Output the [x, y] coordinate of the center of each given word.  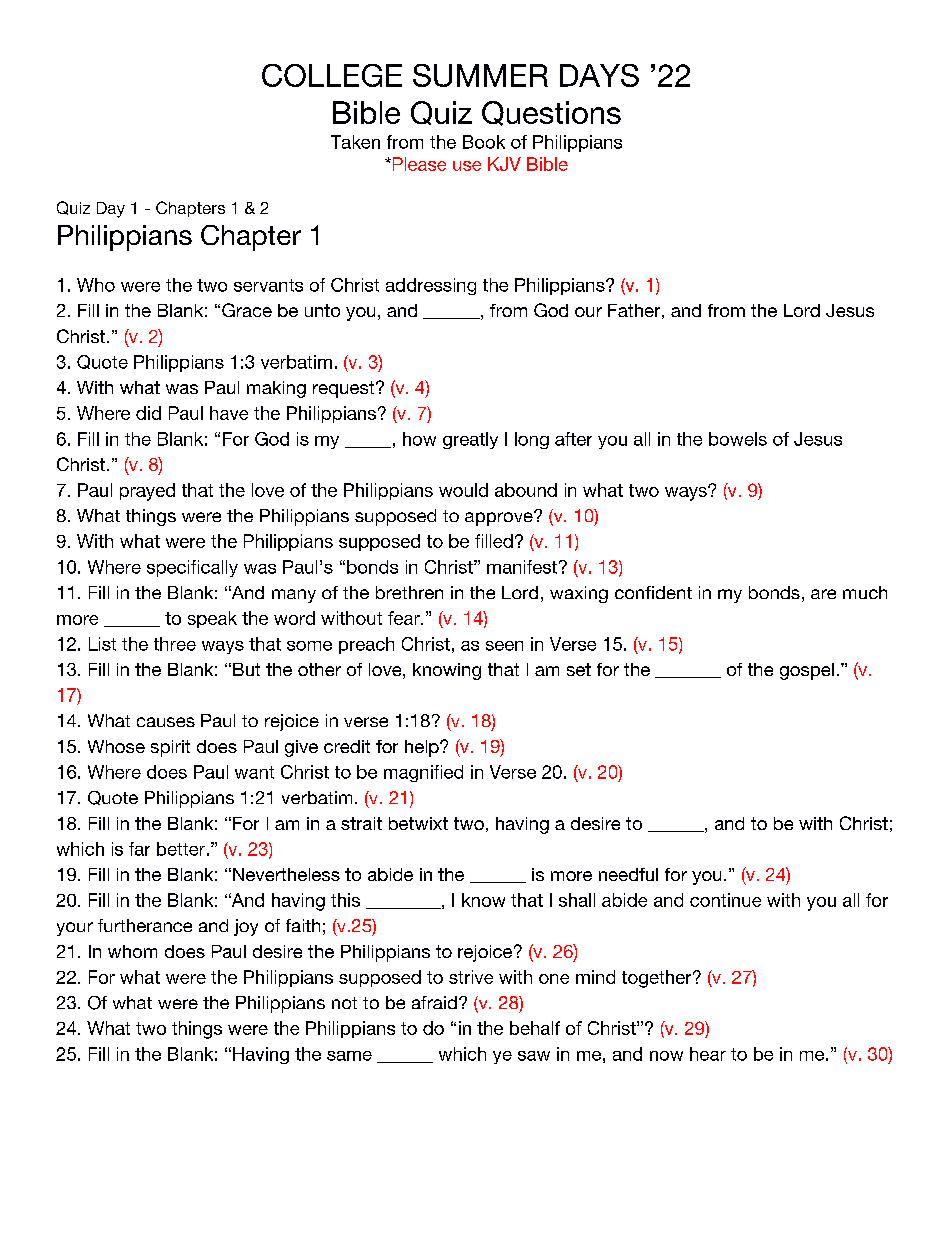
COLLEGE [332, 75]
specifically [192, 568]
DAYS [599, 75]
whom [132, 951]
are [823, 594]
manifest [522, 567]
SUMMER [480, 75]
